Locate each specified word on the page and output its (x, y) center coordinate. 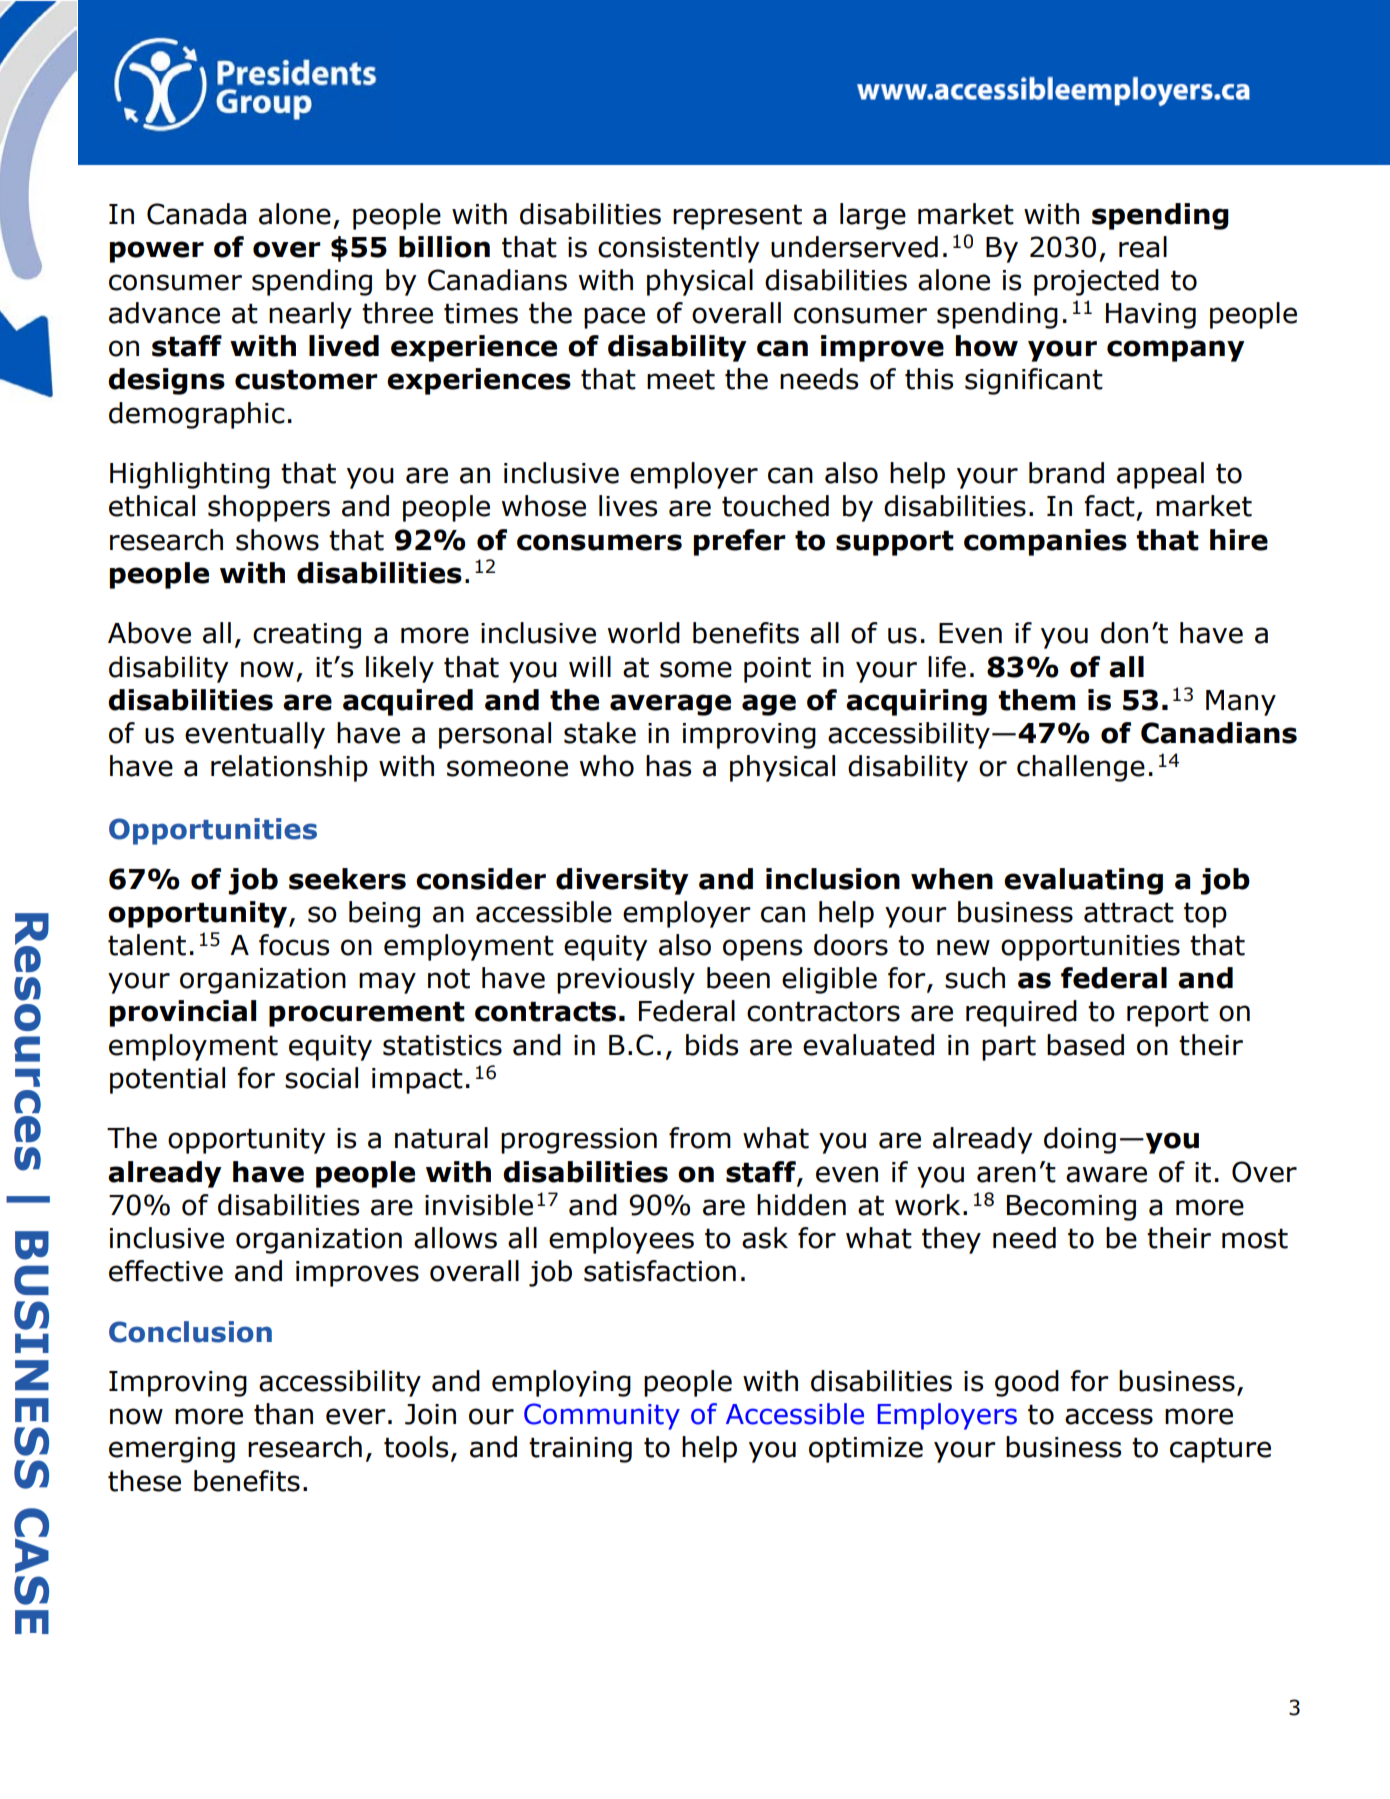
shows (277, 540)
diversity (622, 881)
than (283, 1414)
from (700, 1138)
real (1143, 247)
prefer (740, 542)
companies (1045, 542)
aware (1106, 1174)
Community (602, 1416)
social (321, 1078)
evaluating (1083, 881)
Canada (196, 214)
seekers (347, 879)
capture (1220, 1450)
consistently (679, 249)
